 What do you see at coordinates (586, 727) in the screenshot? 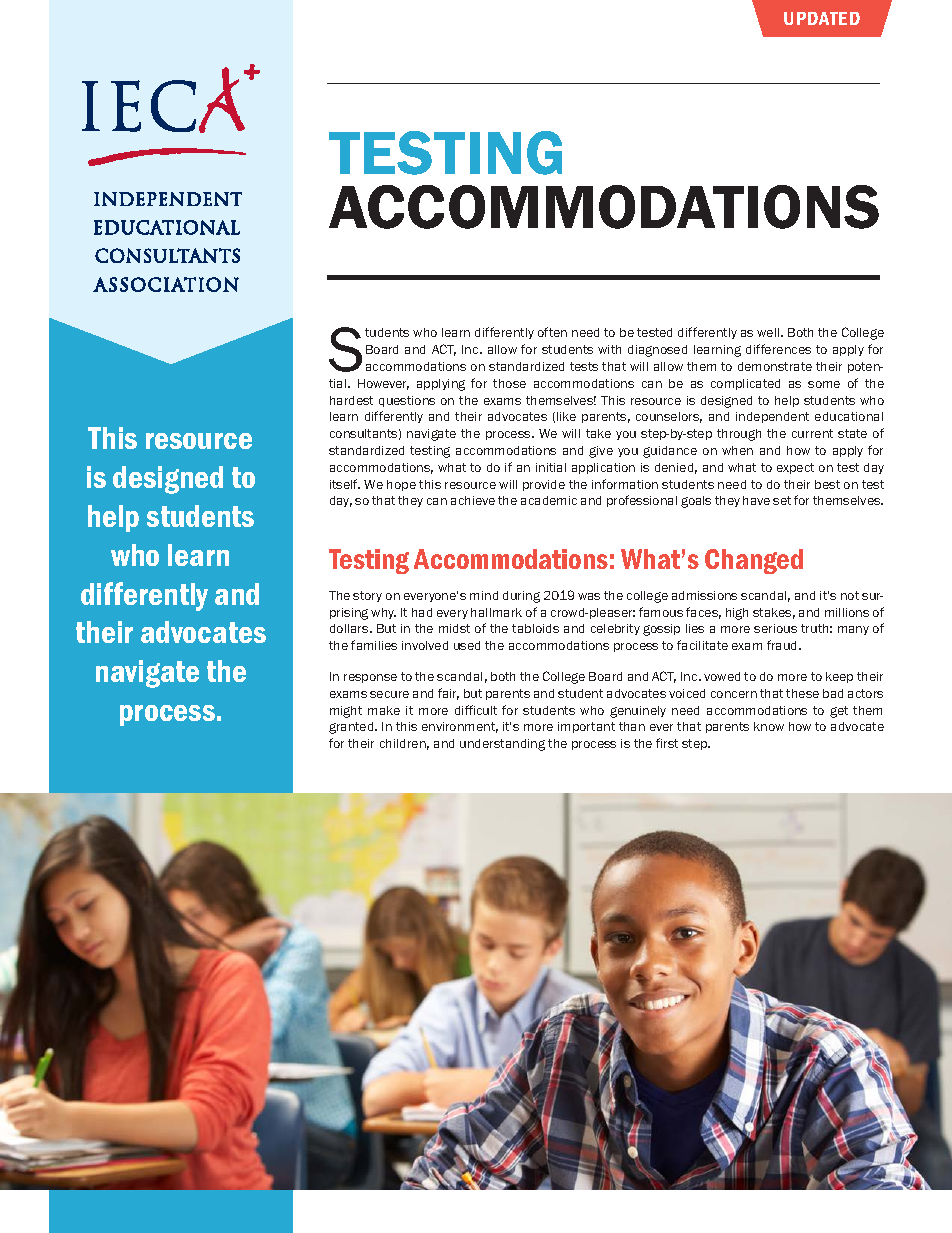
I see `important` at bounding box center [586, 727].
